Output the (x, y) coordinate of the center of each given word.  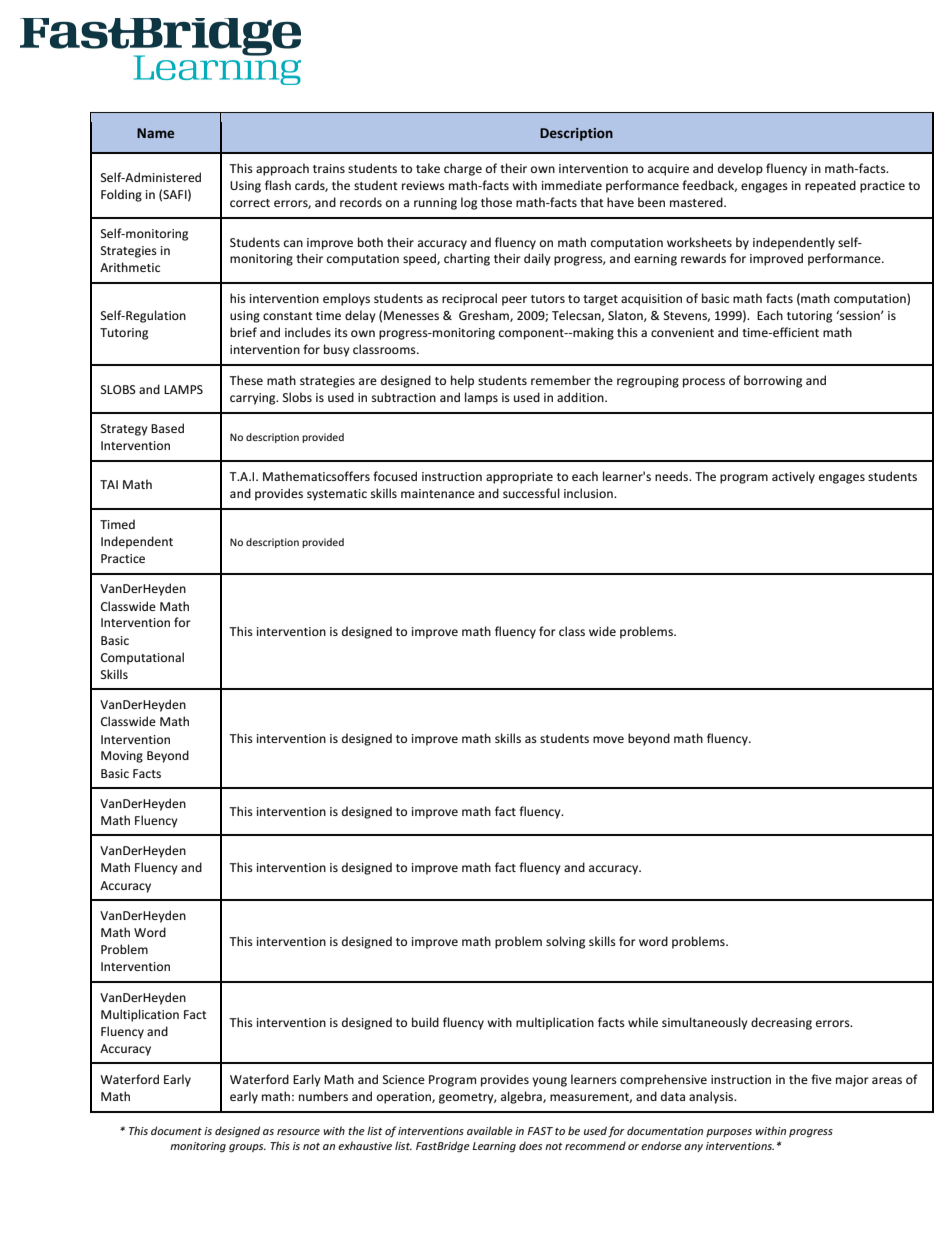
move (608, 739)
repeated (830, 186)
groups (247, 1148)
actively (793, 477)
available (490, 1130)
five (821, 1079)
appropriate (519, 478)
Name (155, 133)
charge (463, 169)
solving (565, 942)
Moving (122, 757)
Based (167, 428)
